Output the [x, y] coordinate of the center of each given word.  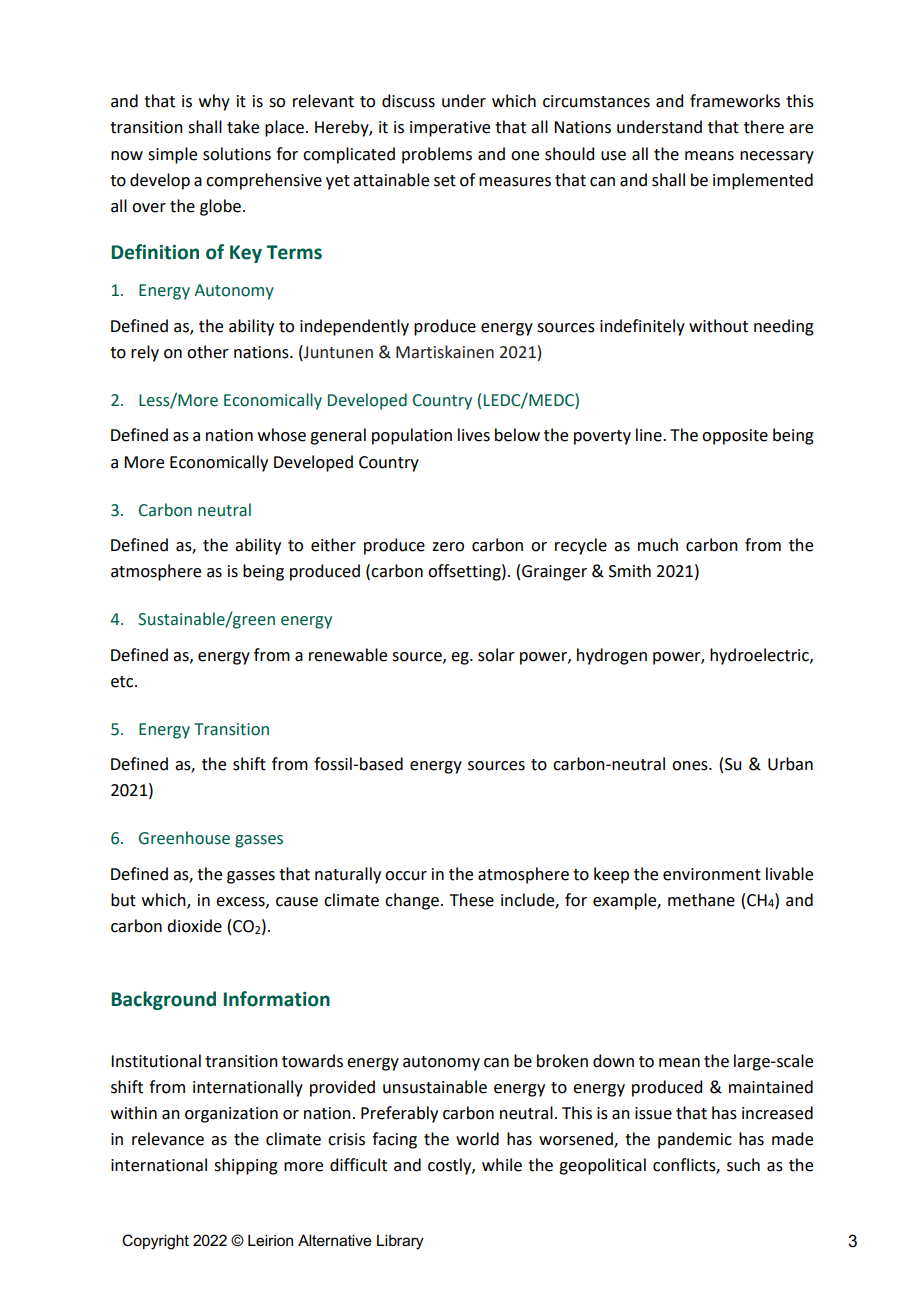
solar [496, 655]
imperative [450, 129]
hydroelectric [760, 656]
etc [123, 682]
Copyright [155, 1242]
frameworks [735, 101]
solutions [237, 154]
